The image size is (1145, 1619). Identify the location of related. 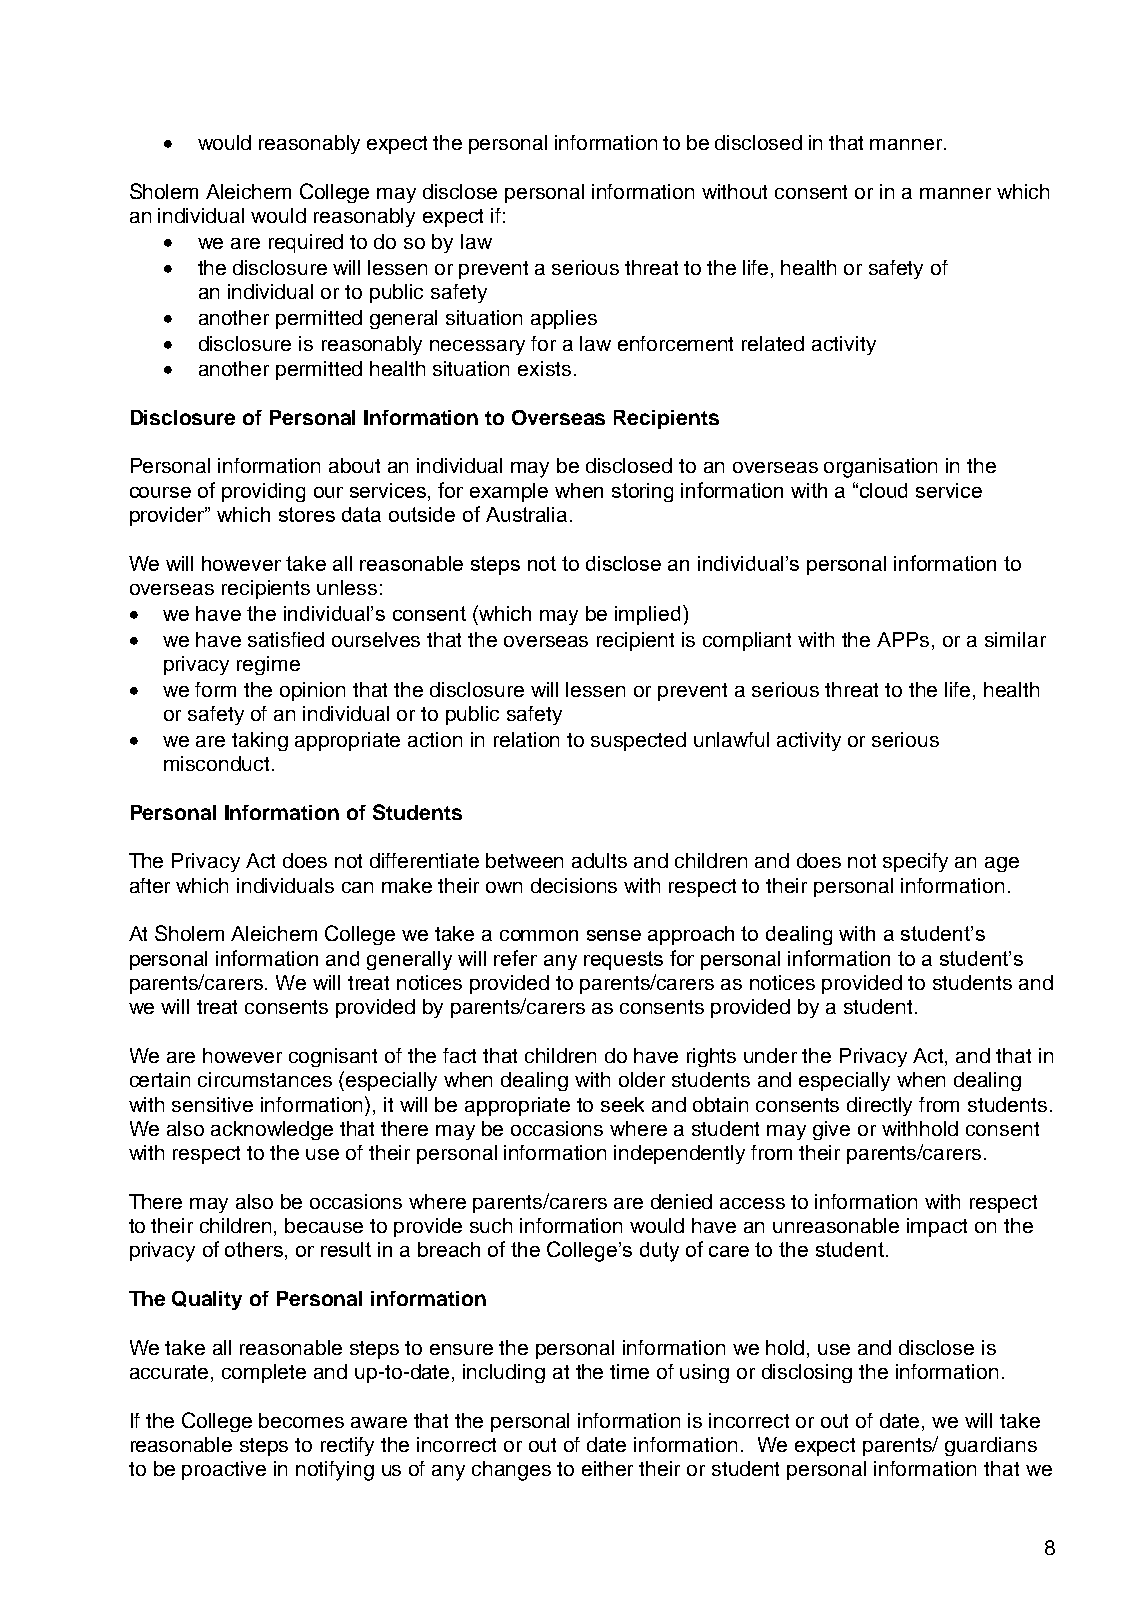
(773, 343).
